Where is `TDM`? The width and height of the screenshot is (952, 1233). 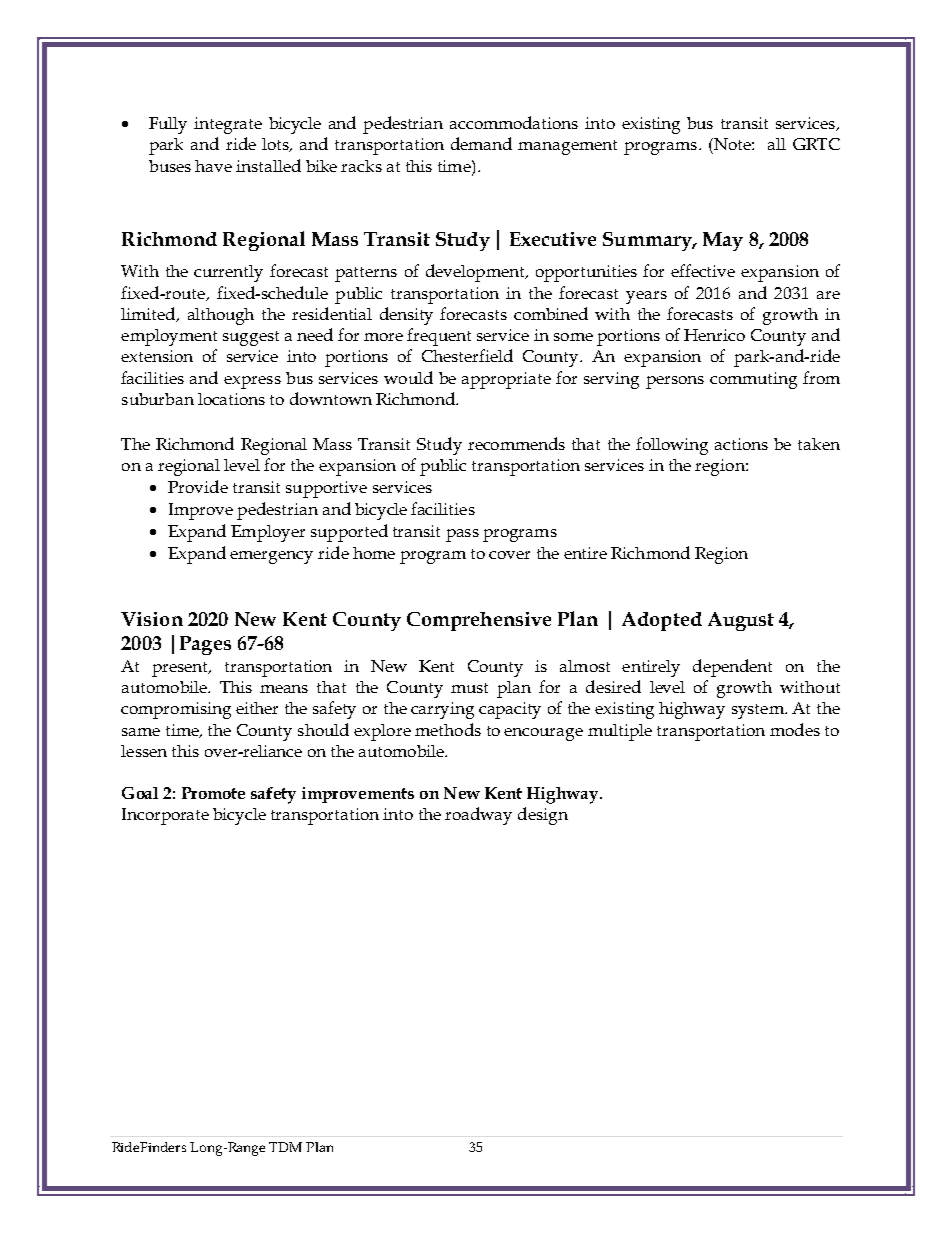 TDM is located at coordinates (285, 1147).
